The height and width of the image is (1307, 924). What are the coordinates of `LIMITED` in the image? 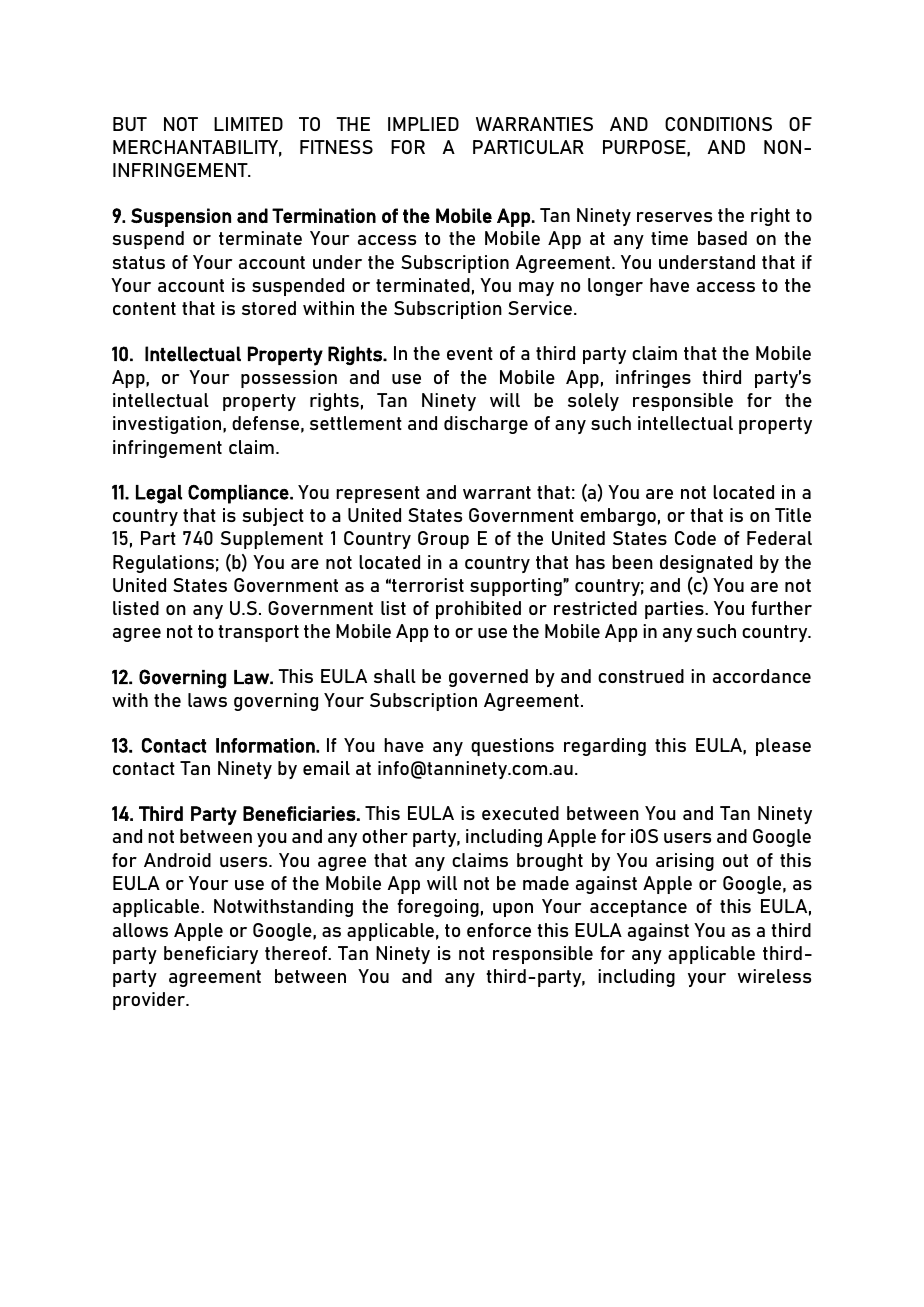 It's located at (248, 124).
